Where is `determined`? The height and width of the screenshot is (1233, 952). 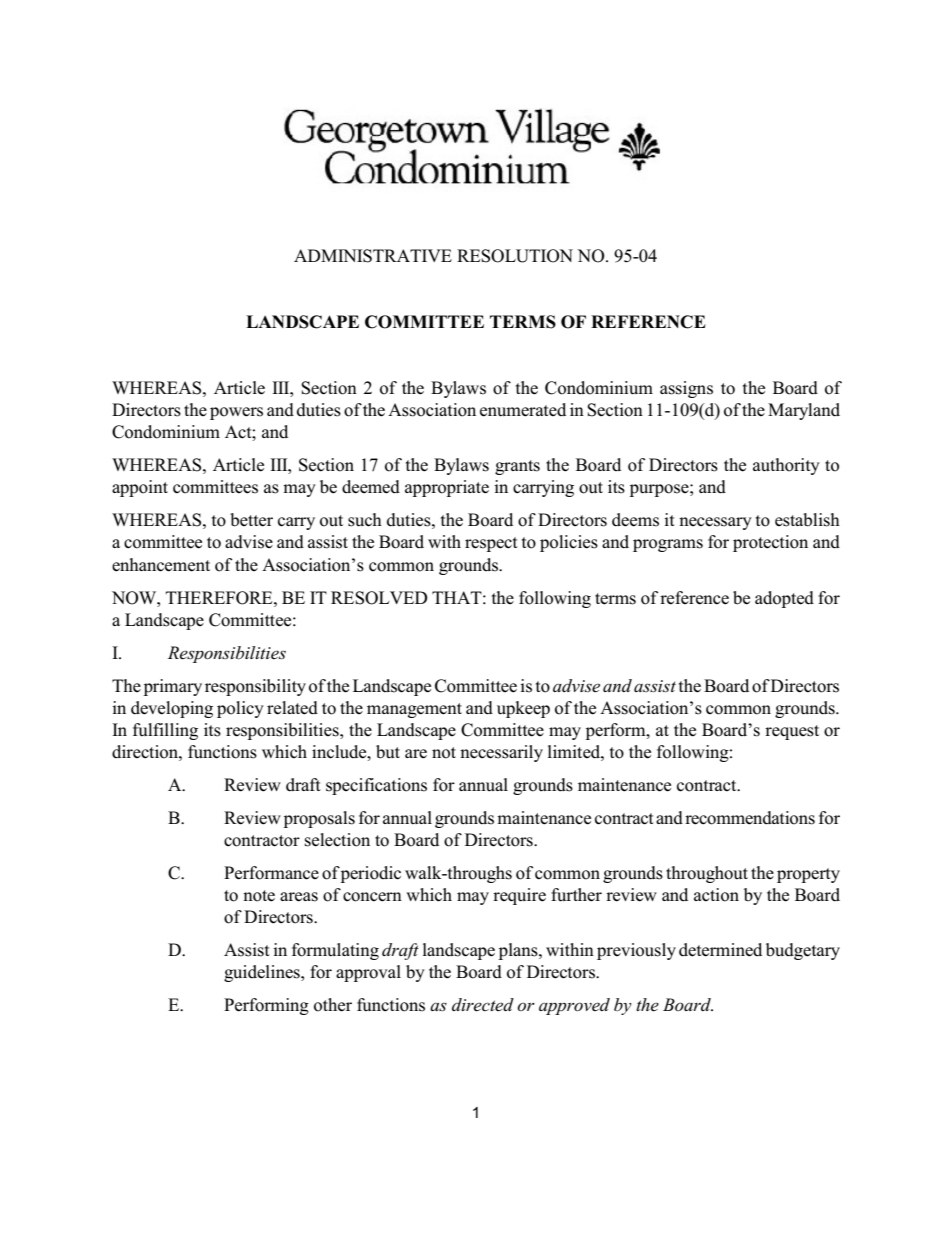 determined is located at coordinates (720, 950).
